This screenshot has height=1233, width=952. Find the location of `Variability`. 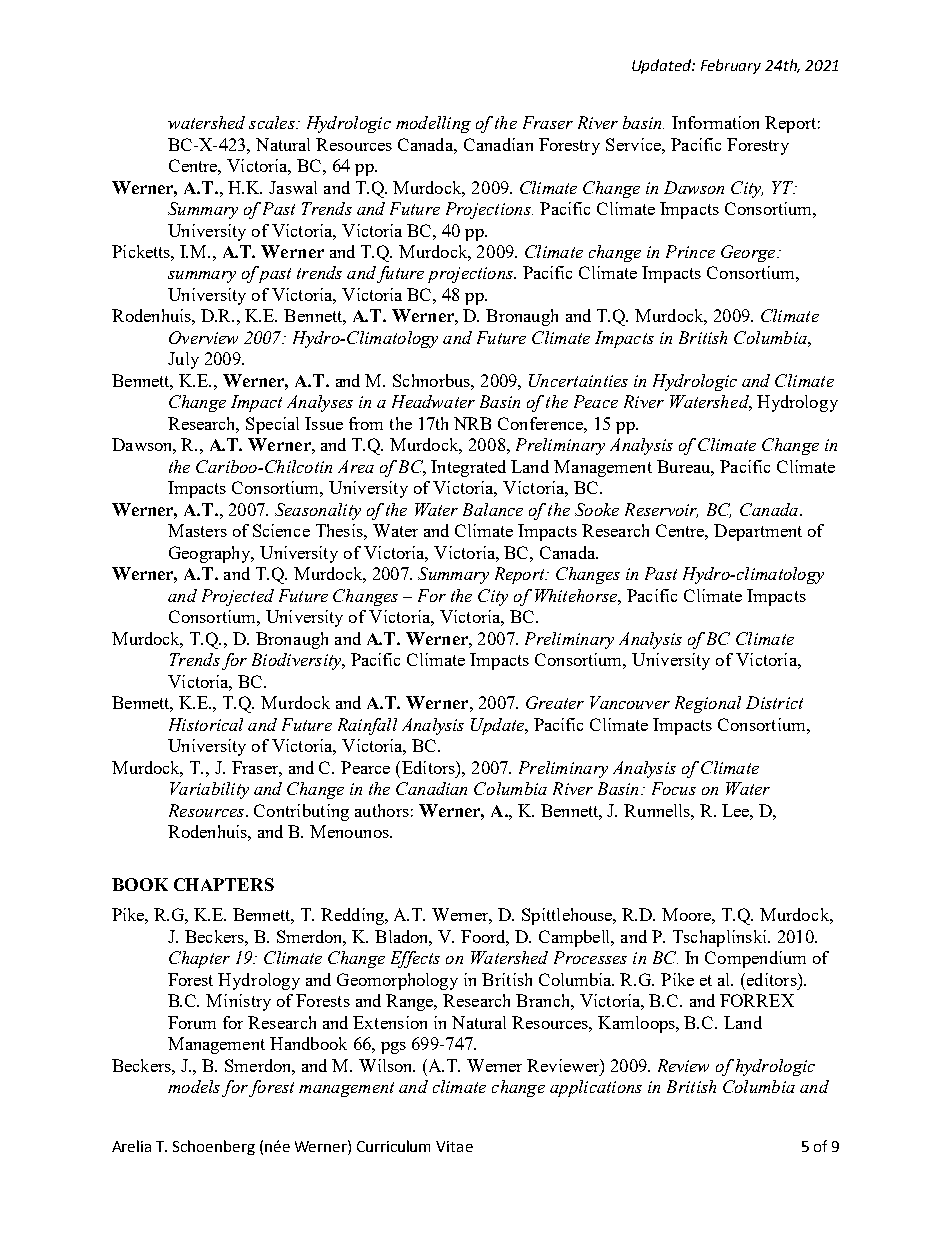

Variability is located at coordinates (209, 790).
